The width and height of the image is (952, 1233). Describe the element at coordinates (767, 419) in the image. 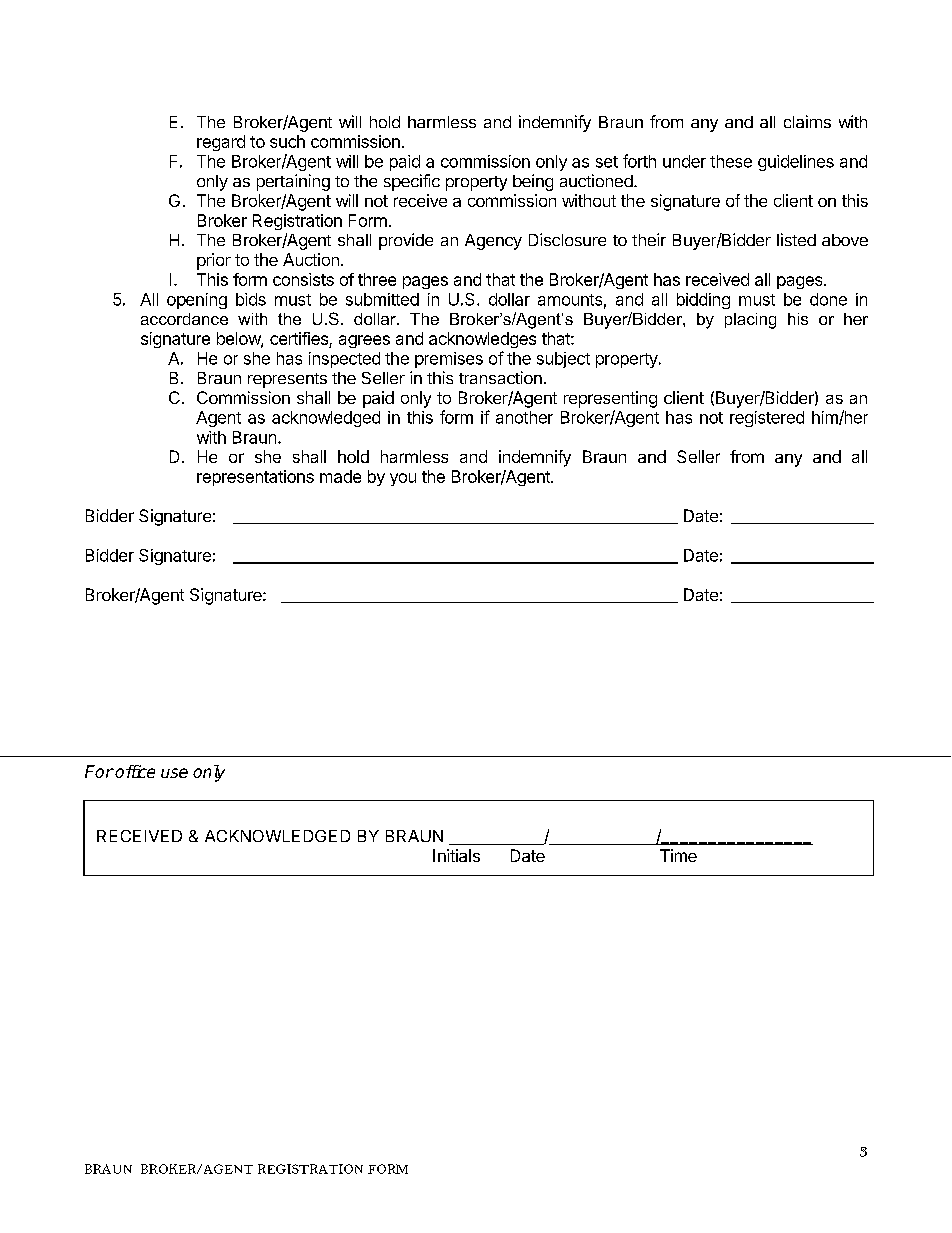

I see `registered` at that location.
